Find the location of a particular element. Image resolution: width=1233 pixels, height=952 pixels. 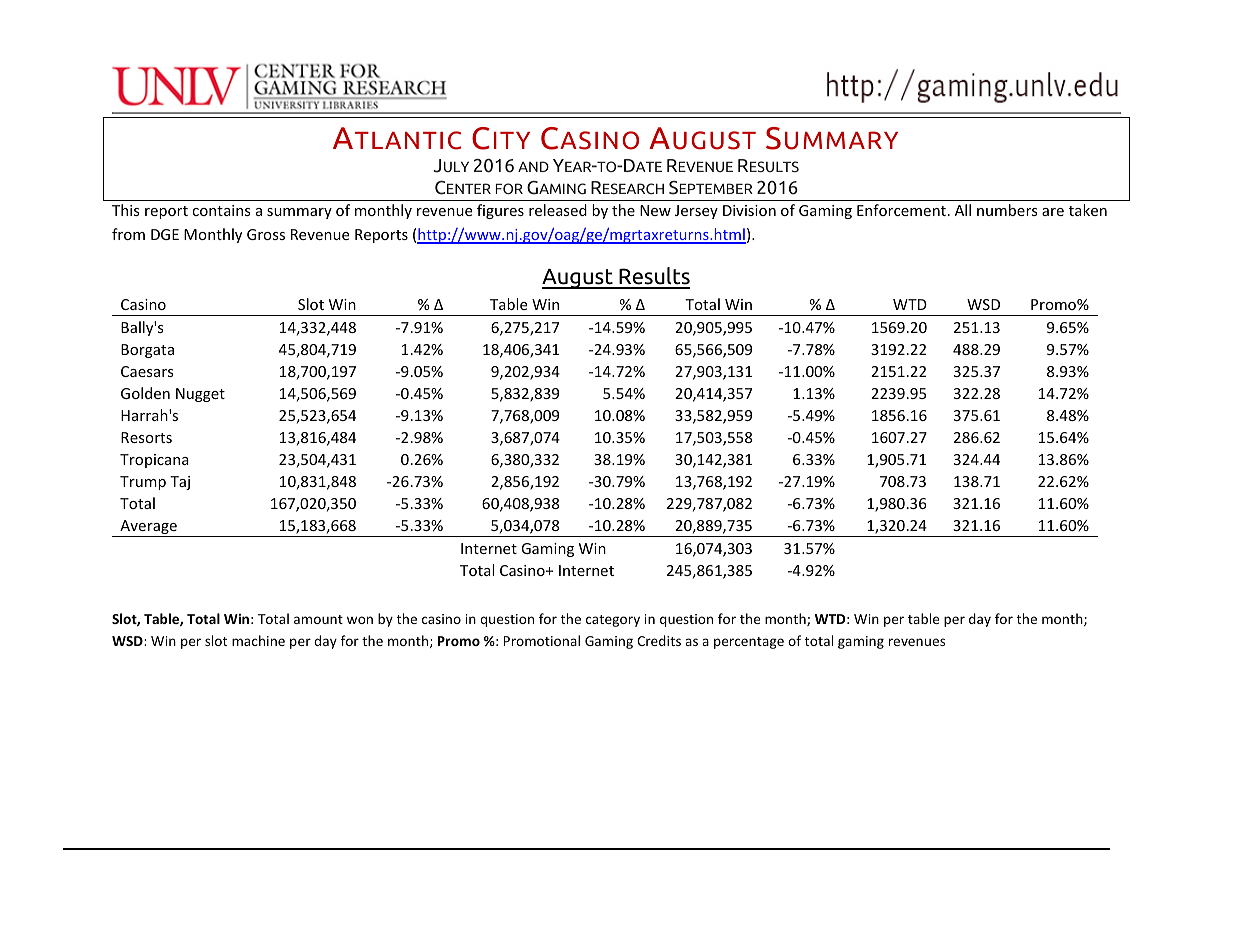

New is located at coordinates (655, 210).
